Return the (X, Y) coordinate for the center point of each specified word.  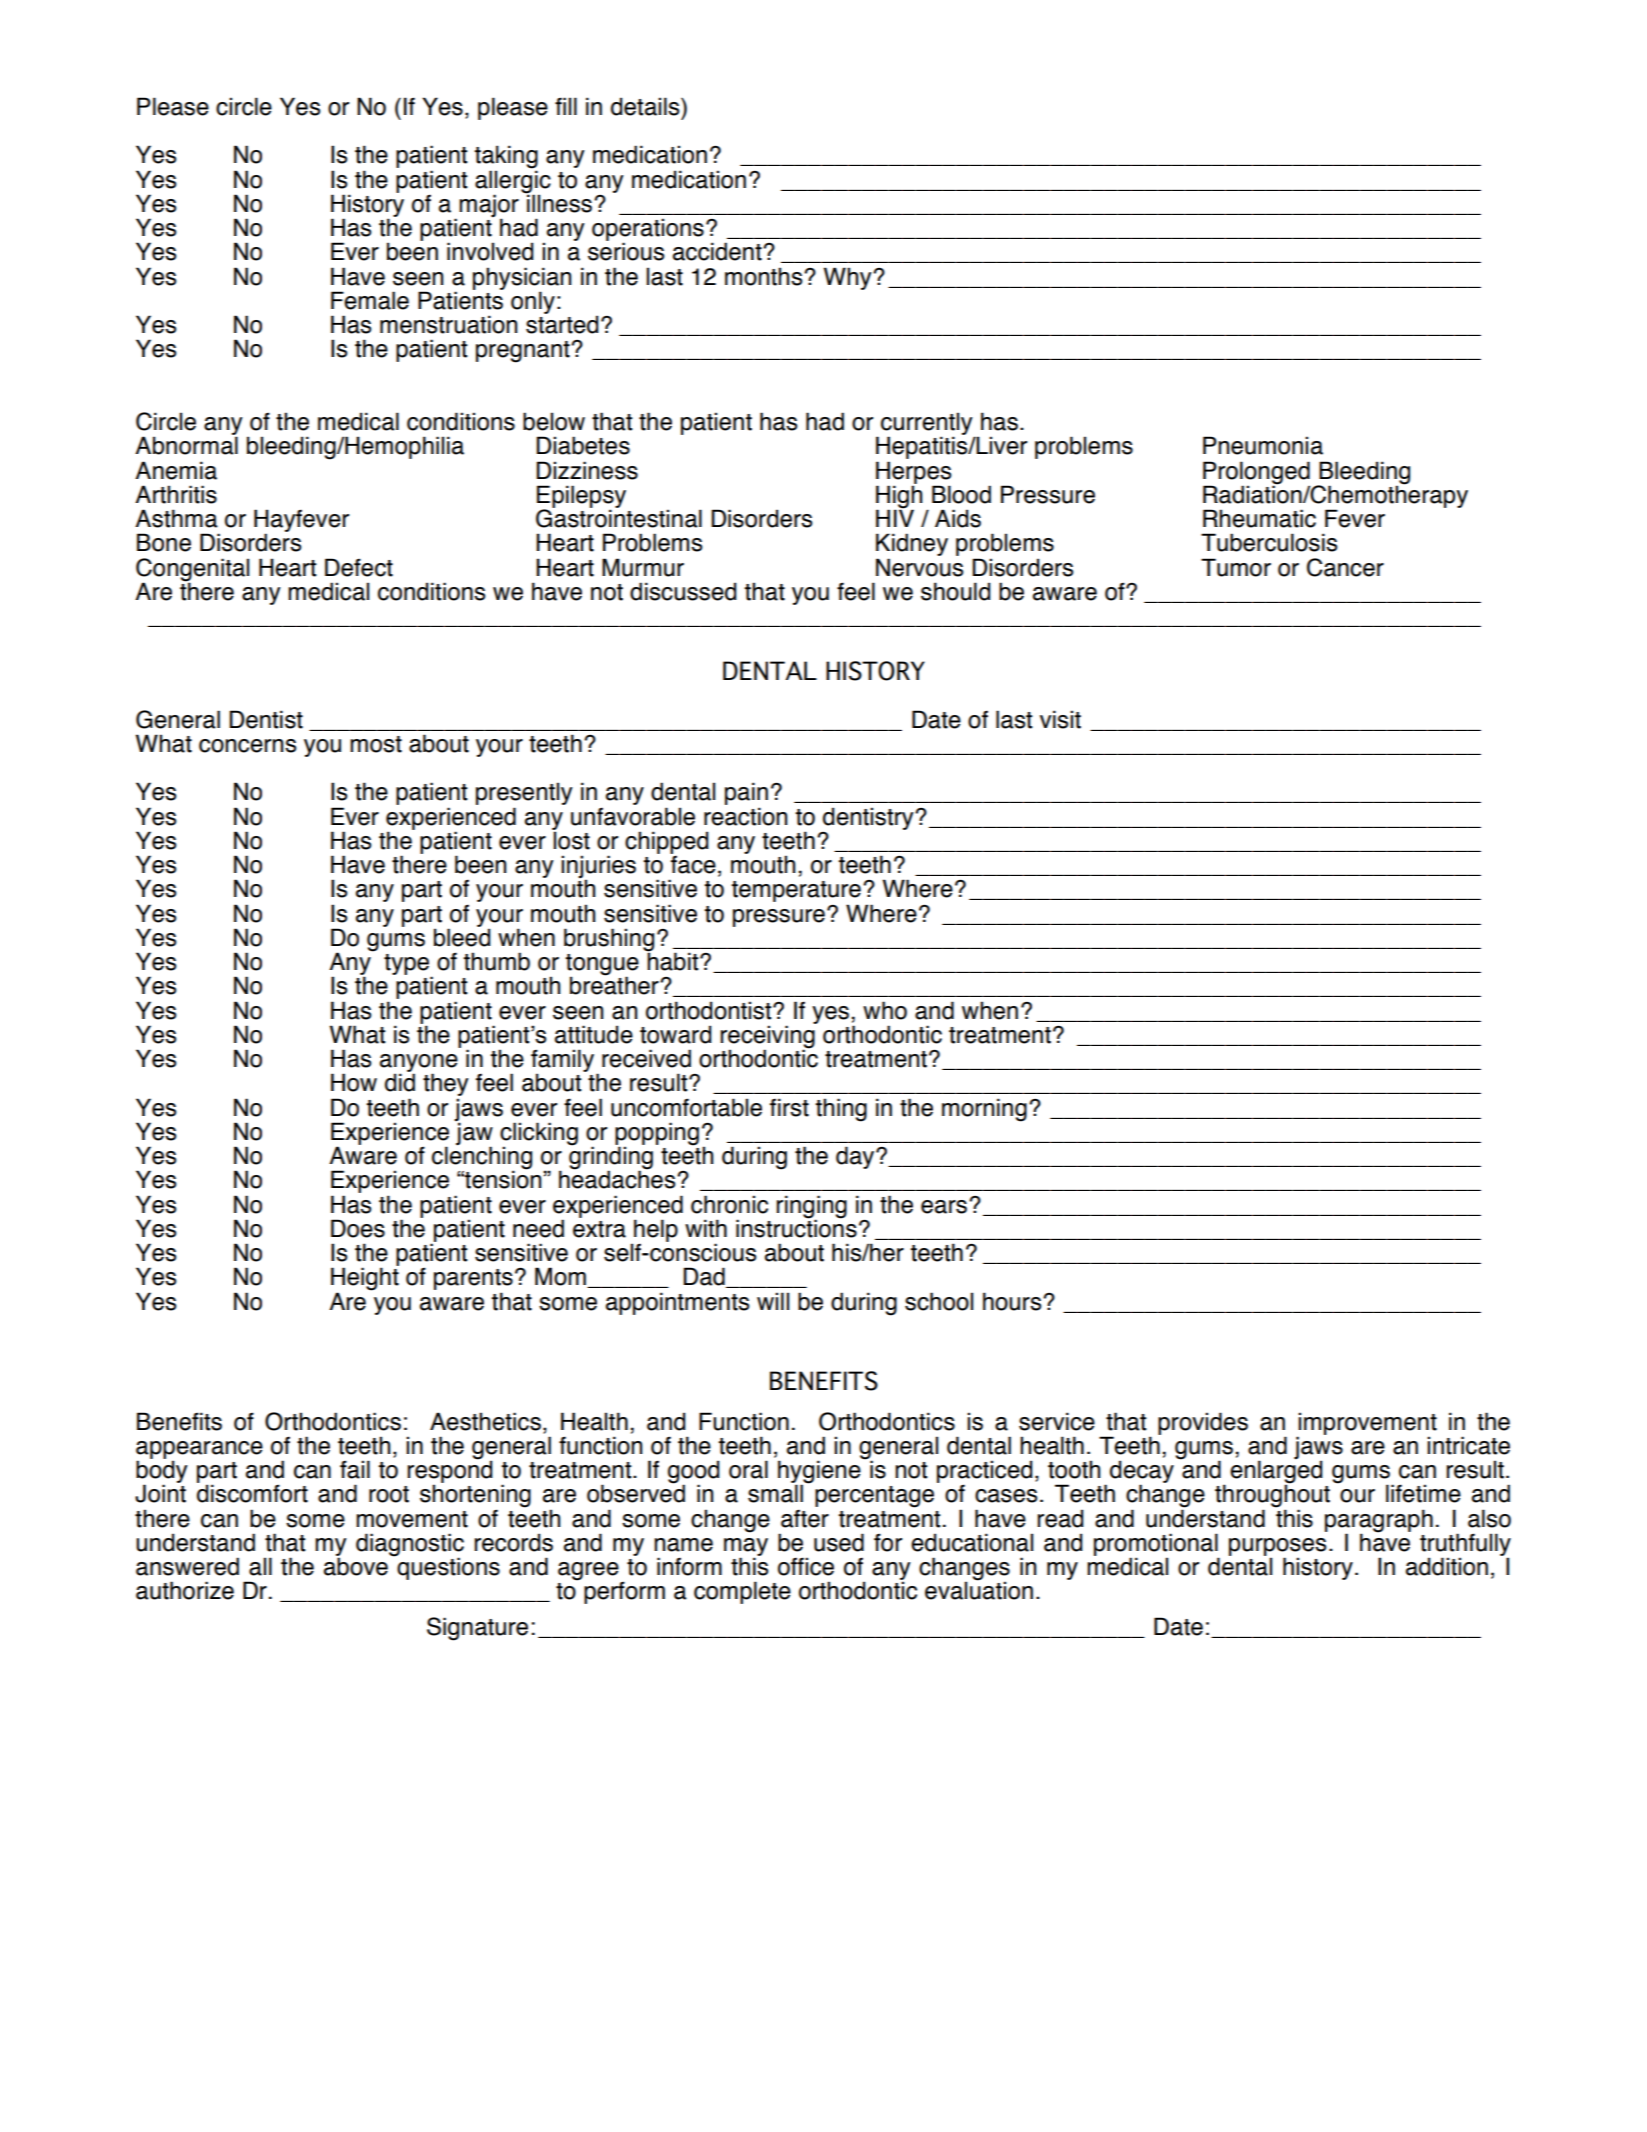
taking (506, 158)
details (646, 106)
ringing (812, 1207)
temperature (796, 893)
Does (358, 1228)
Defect (359, 567)
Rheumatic (1259, 518)
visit (1060, 719)
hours (1013, 1301)
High (899, 496)
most (376, 744)
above (356, 1565)
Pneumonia (1263, 445)
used (839, 1542)
